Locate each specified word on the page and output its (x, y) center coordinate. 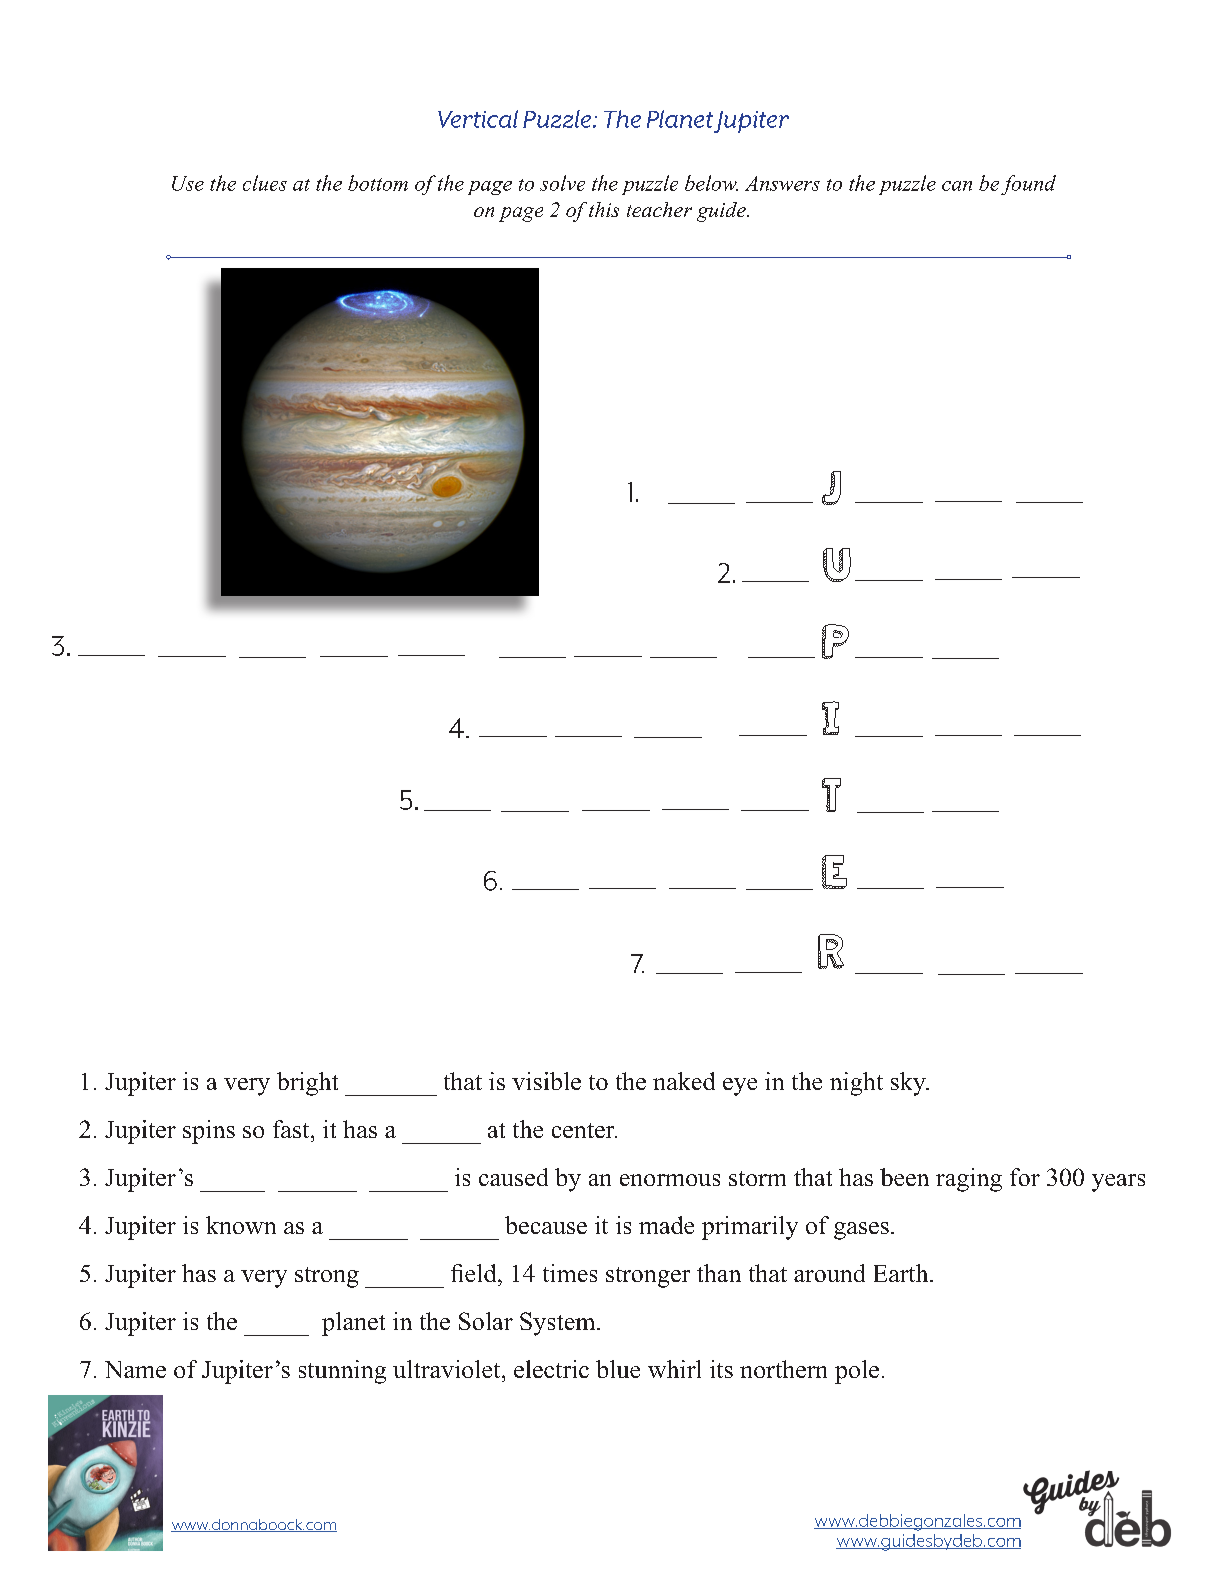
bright (307, 1084)
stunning (342, 1372)
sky (909, 1084)
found (1028, 185)
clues (265, 183)
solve (562, 183)
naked (684, 1081)
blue (618, 1369)
